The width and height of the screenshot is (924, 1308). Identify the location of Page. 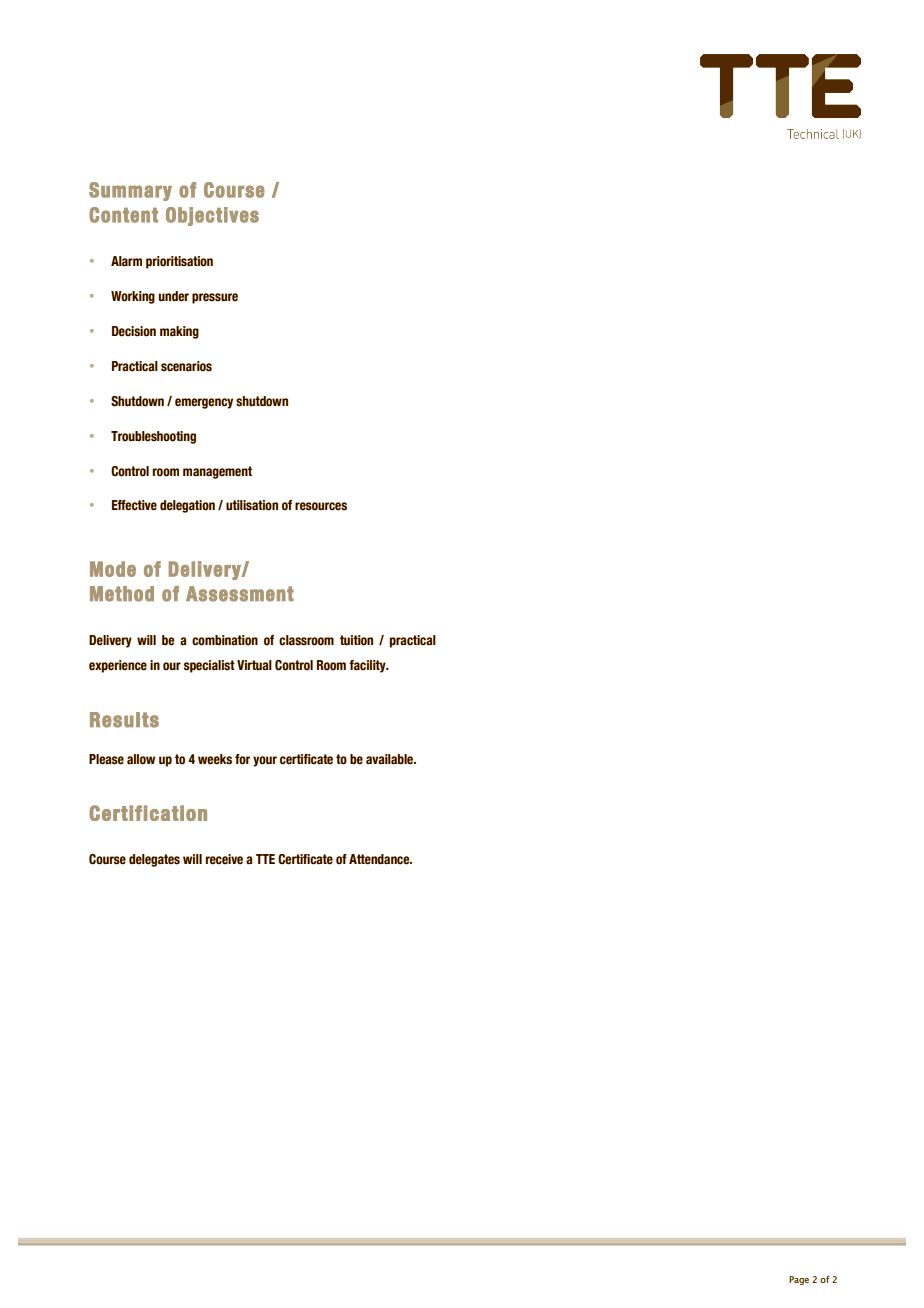
(799, 1280).
